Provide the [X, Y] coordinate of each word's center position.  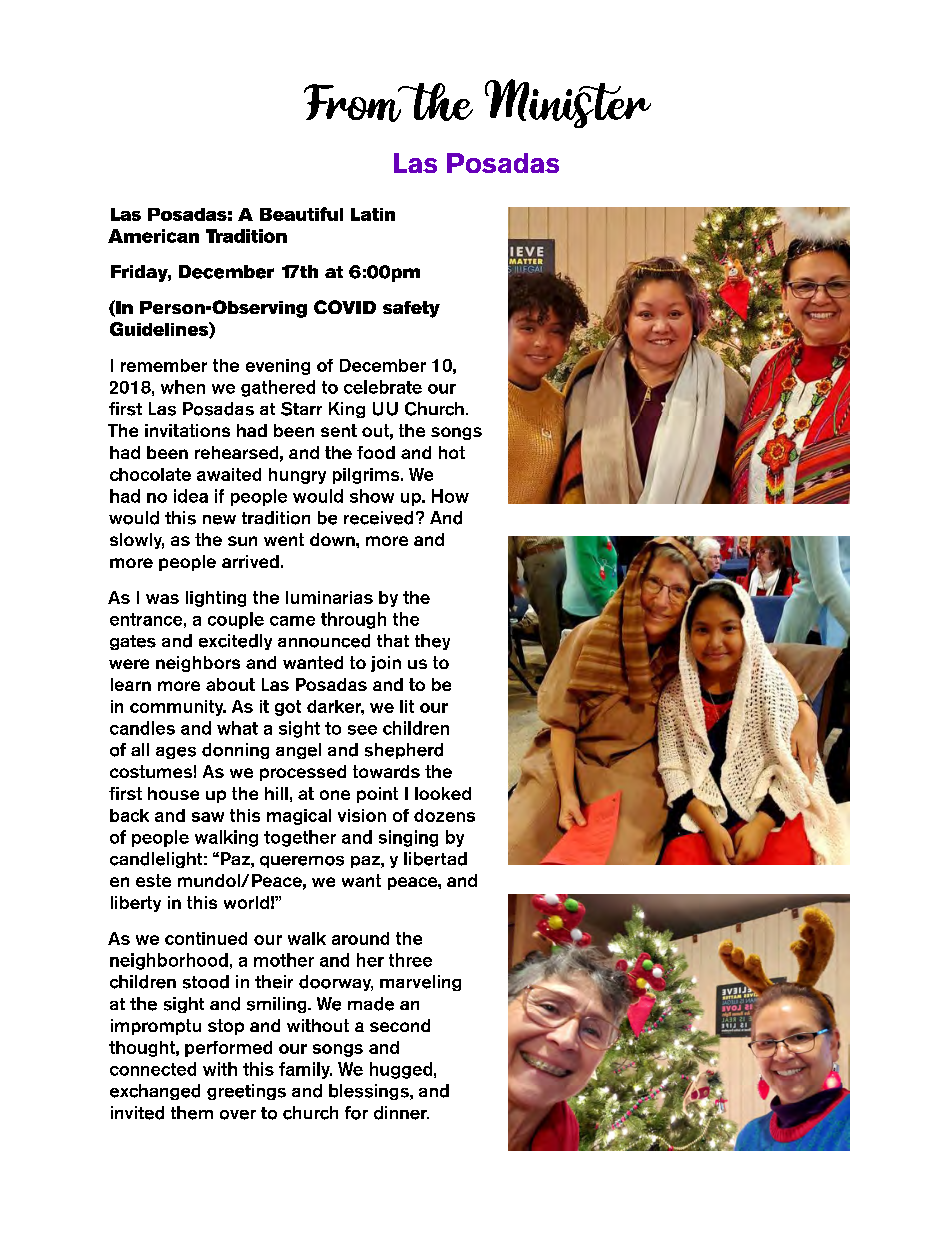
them [192, 1113]
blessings [370, 1092]
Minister [568, 103]
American [153, 236]
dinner [401, 1113]
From [354, 103]
